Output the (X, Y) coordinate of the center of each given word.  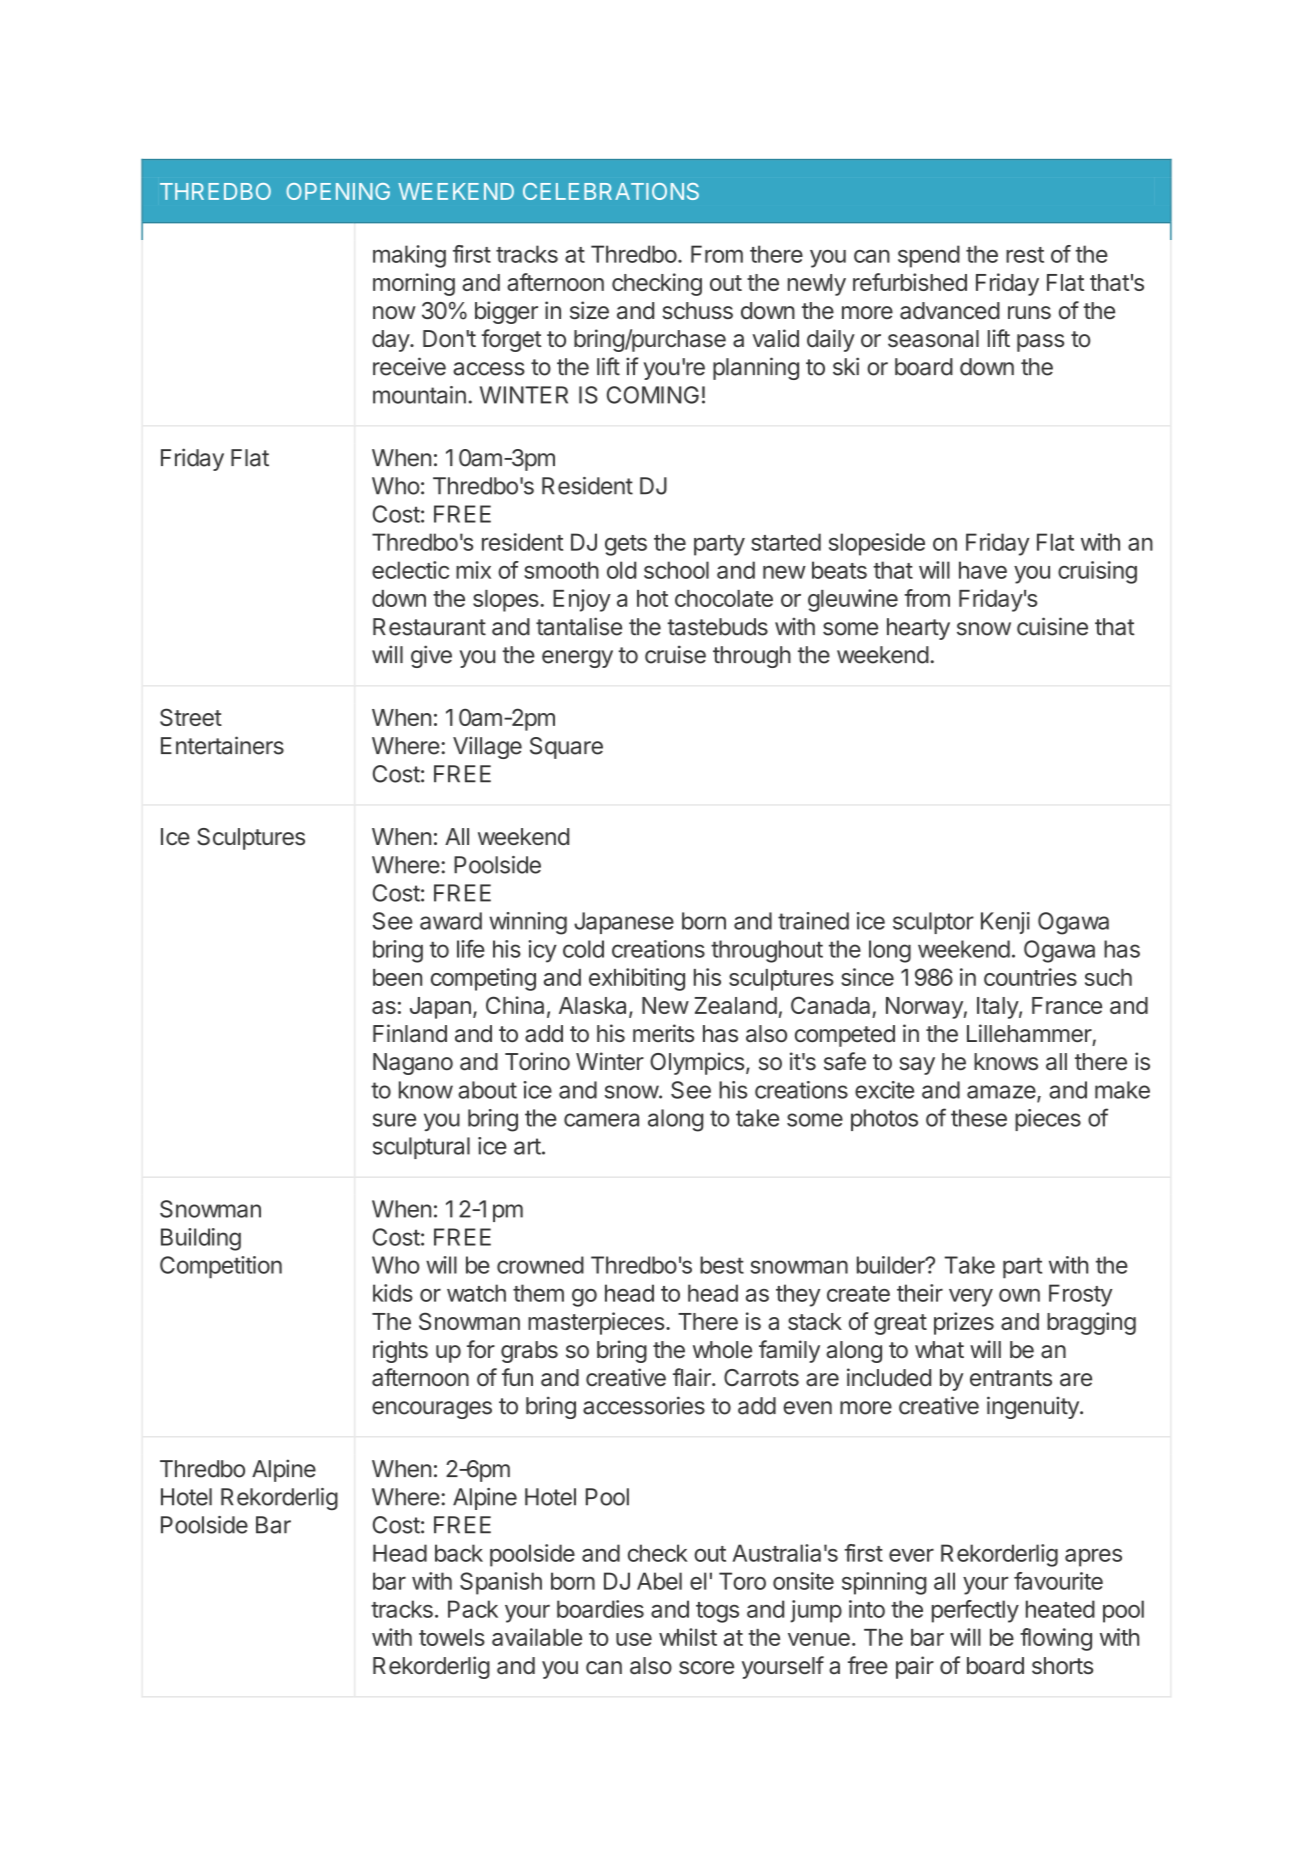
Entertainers (222, 745)
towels (452, 1637)
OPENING (338, 191)
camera (601, 1120)
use (634, 1639)
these (979, 1118)
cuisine (1052, 626)
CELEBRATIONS (611, 191)
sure (394, 1120)
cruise (675, 654)
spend (929, 256)
